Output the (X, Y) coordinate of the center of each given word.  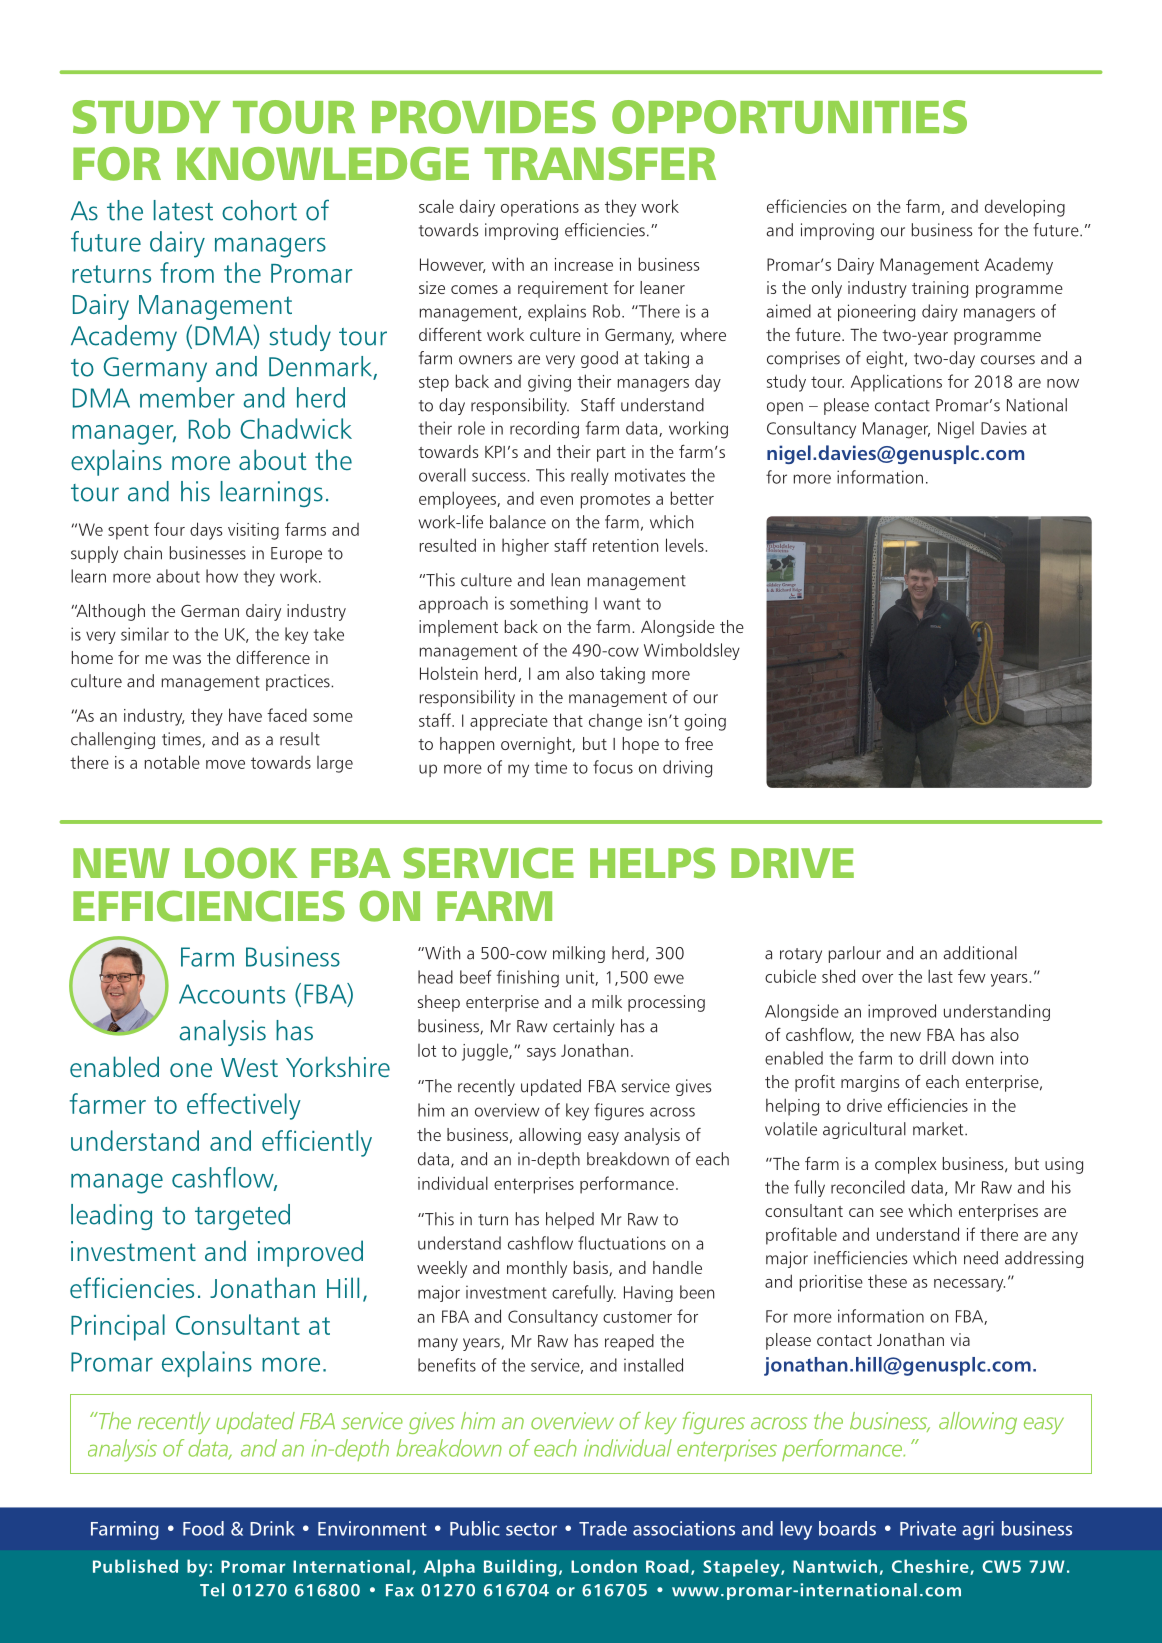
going (705, 722)
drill (933, 1058)
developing (1025, 208)
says (541, 1054)
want (622, 604)
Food (203, 1528)
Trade (603, 1528)
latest (183, 210)
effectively (244, 1106)
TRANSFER (600, 164)
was (187, 659)
